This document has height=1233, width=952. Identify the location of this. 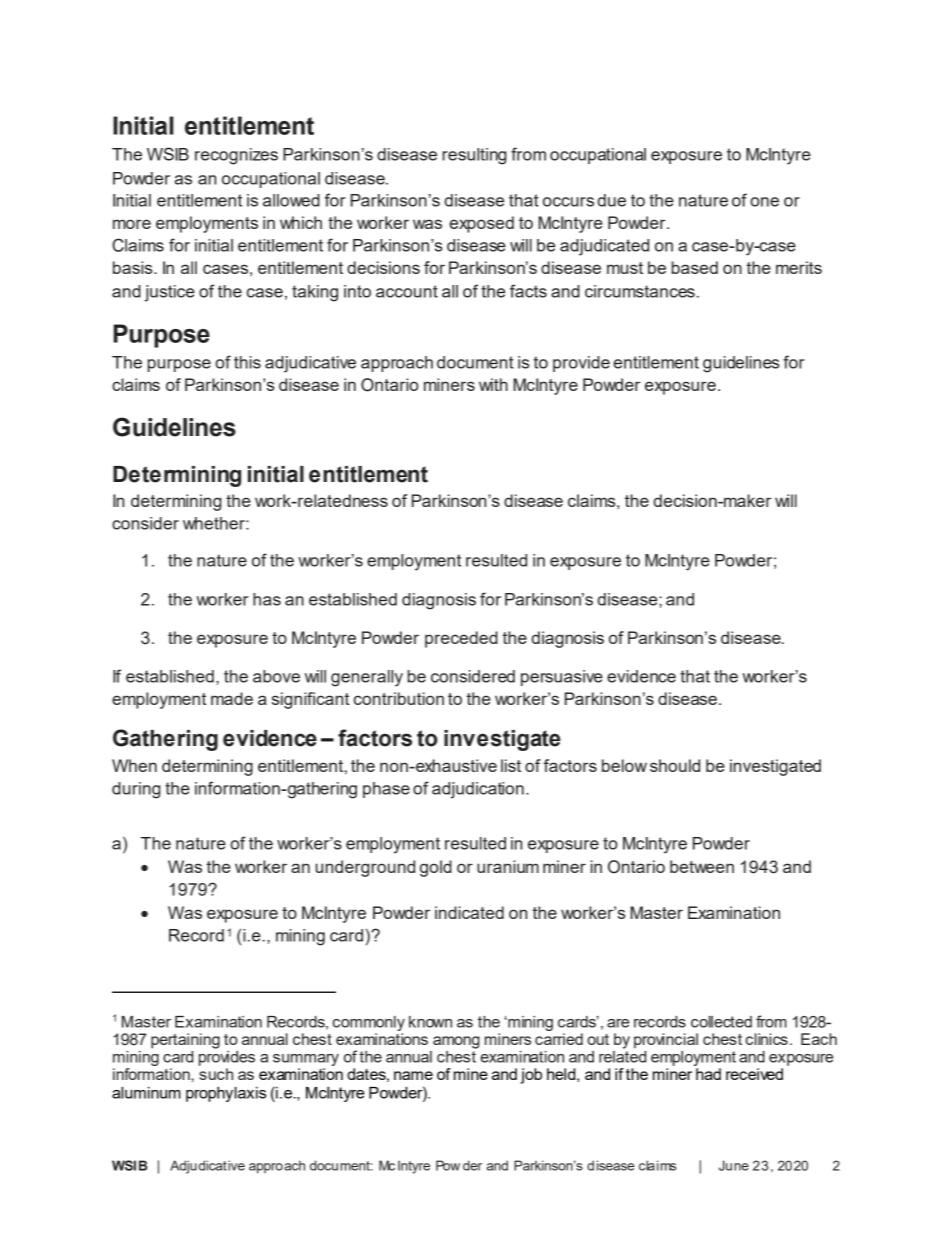
(247, 362).
